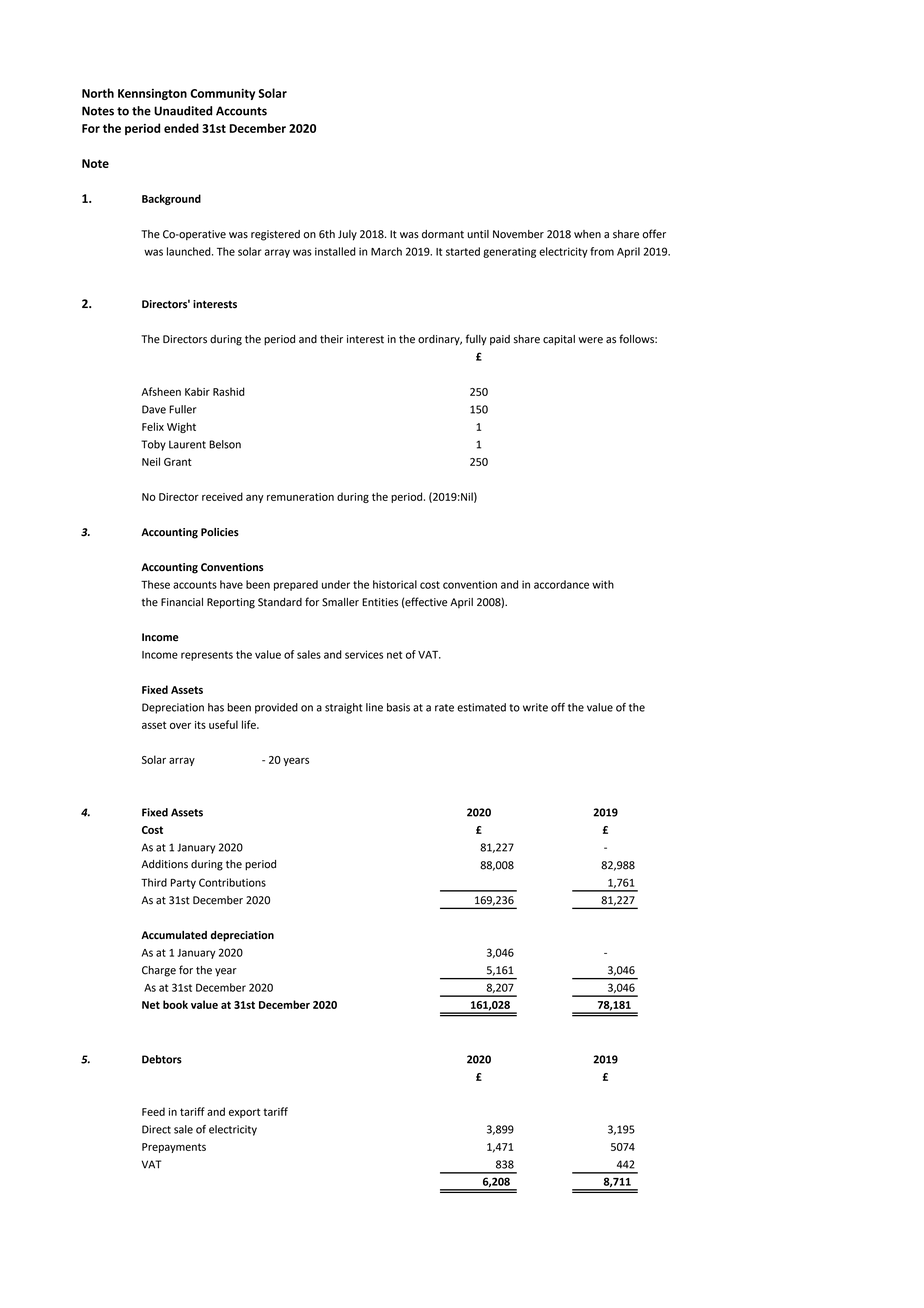  I want to click on ended, so click(181, 128).
